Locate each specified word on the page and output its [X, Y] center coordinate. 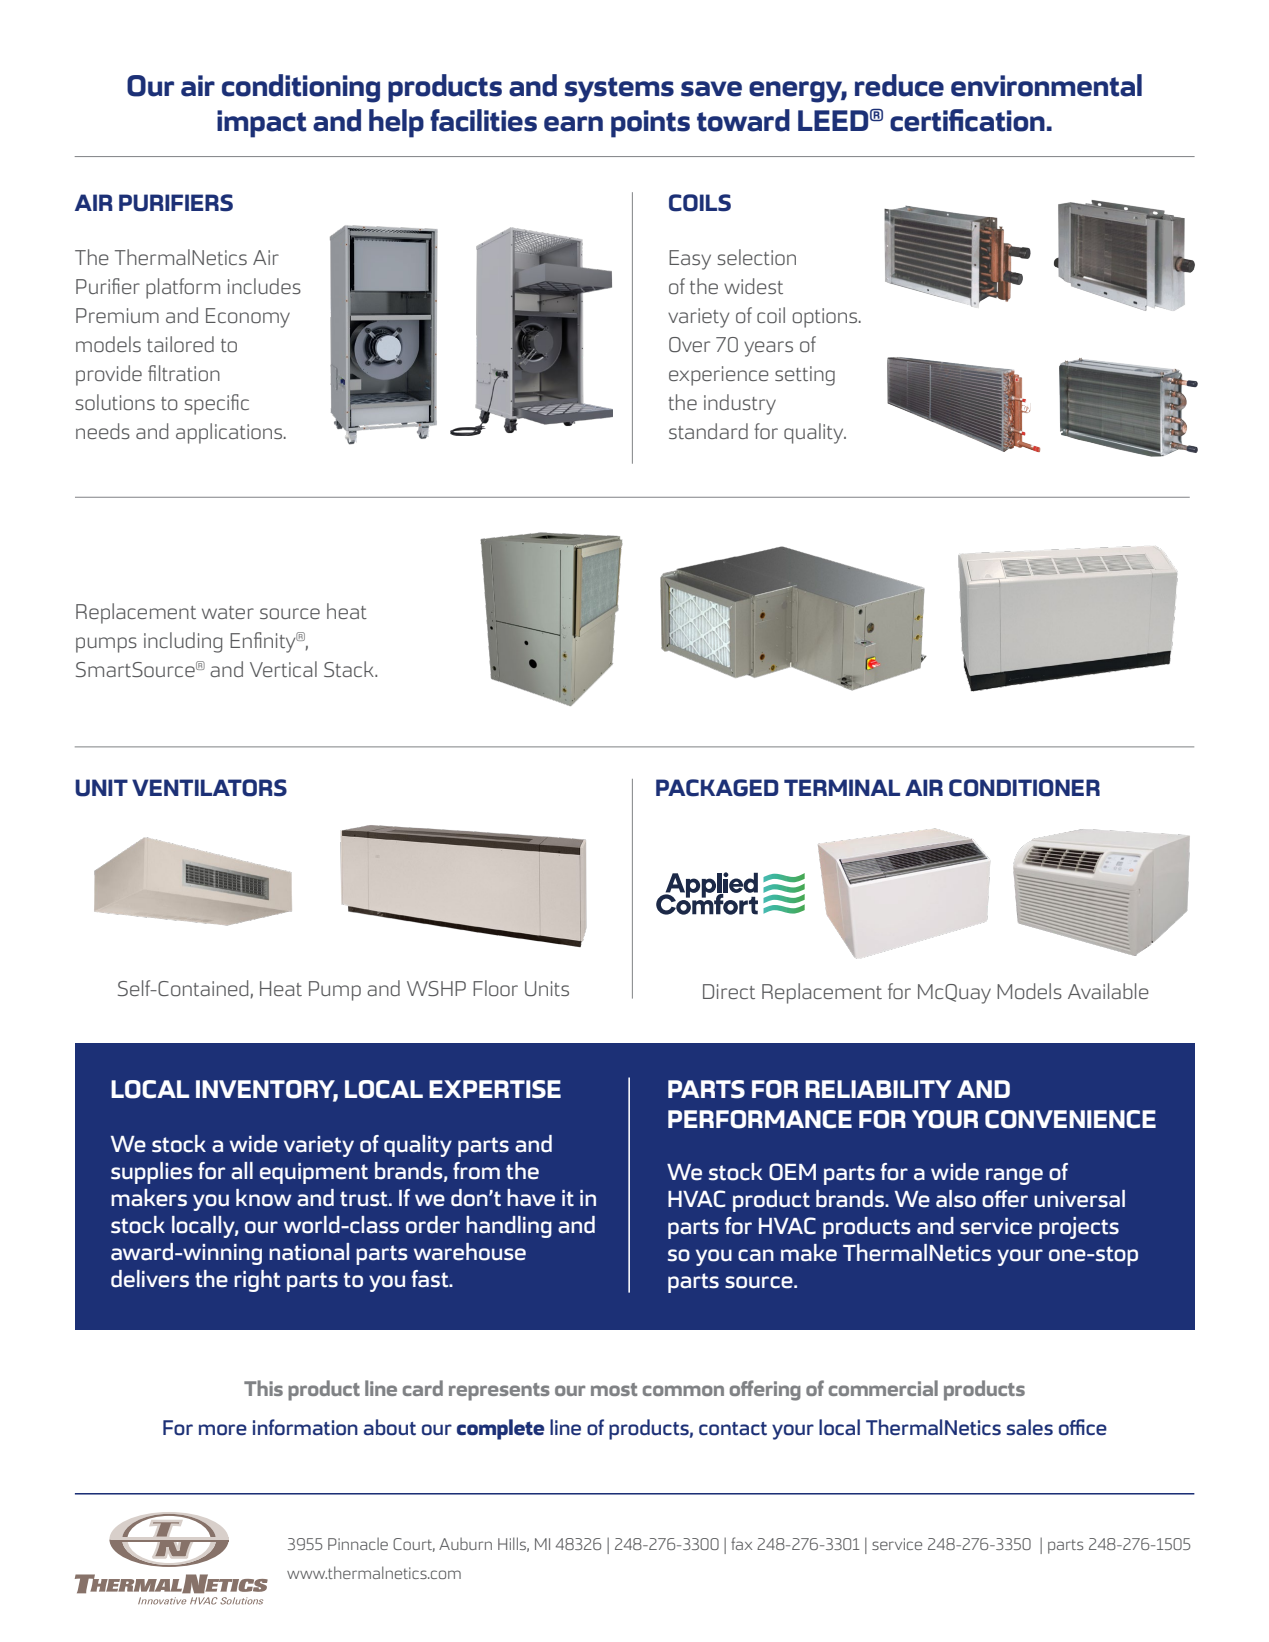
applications [230, 433]
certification [967, 120]
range [1014, 1176]
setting [805, 376]
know [263, 1198]
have [531, 1198]
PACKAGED [717, 788]
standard [708, 431]
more [223, 1430]
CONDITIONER [1024, 788]
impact [261, 124]
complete [500, 1429]
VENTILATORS [209, 788]
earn [573, 124]
